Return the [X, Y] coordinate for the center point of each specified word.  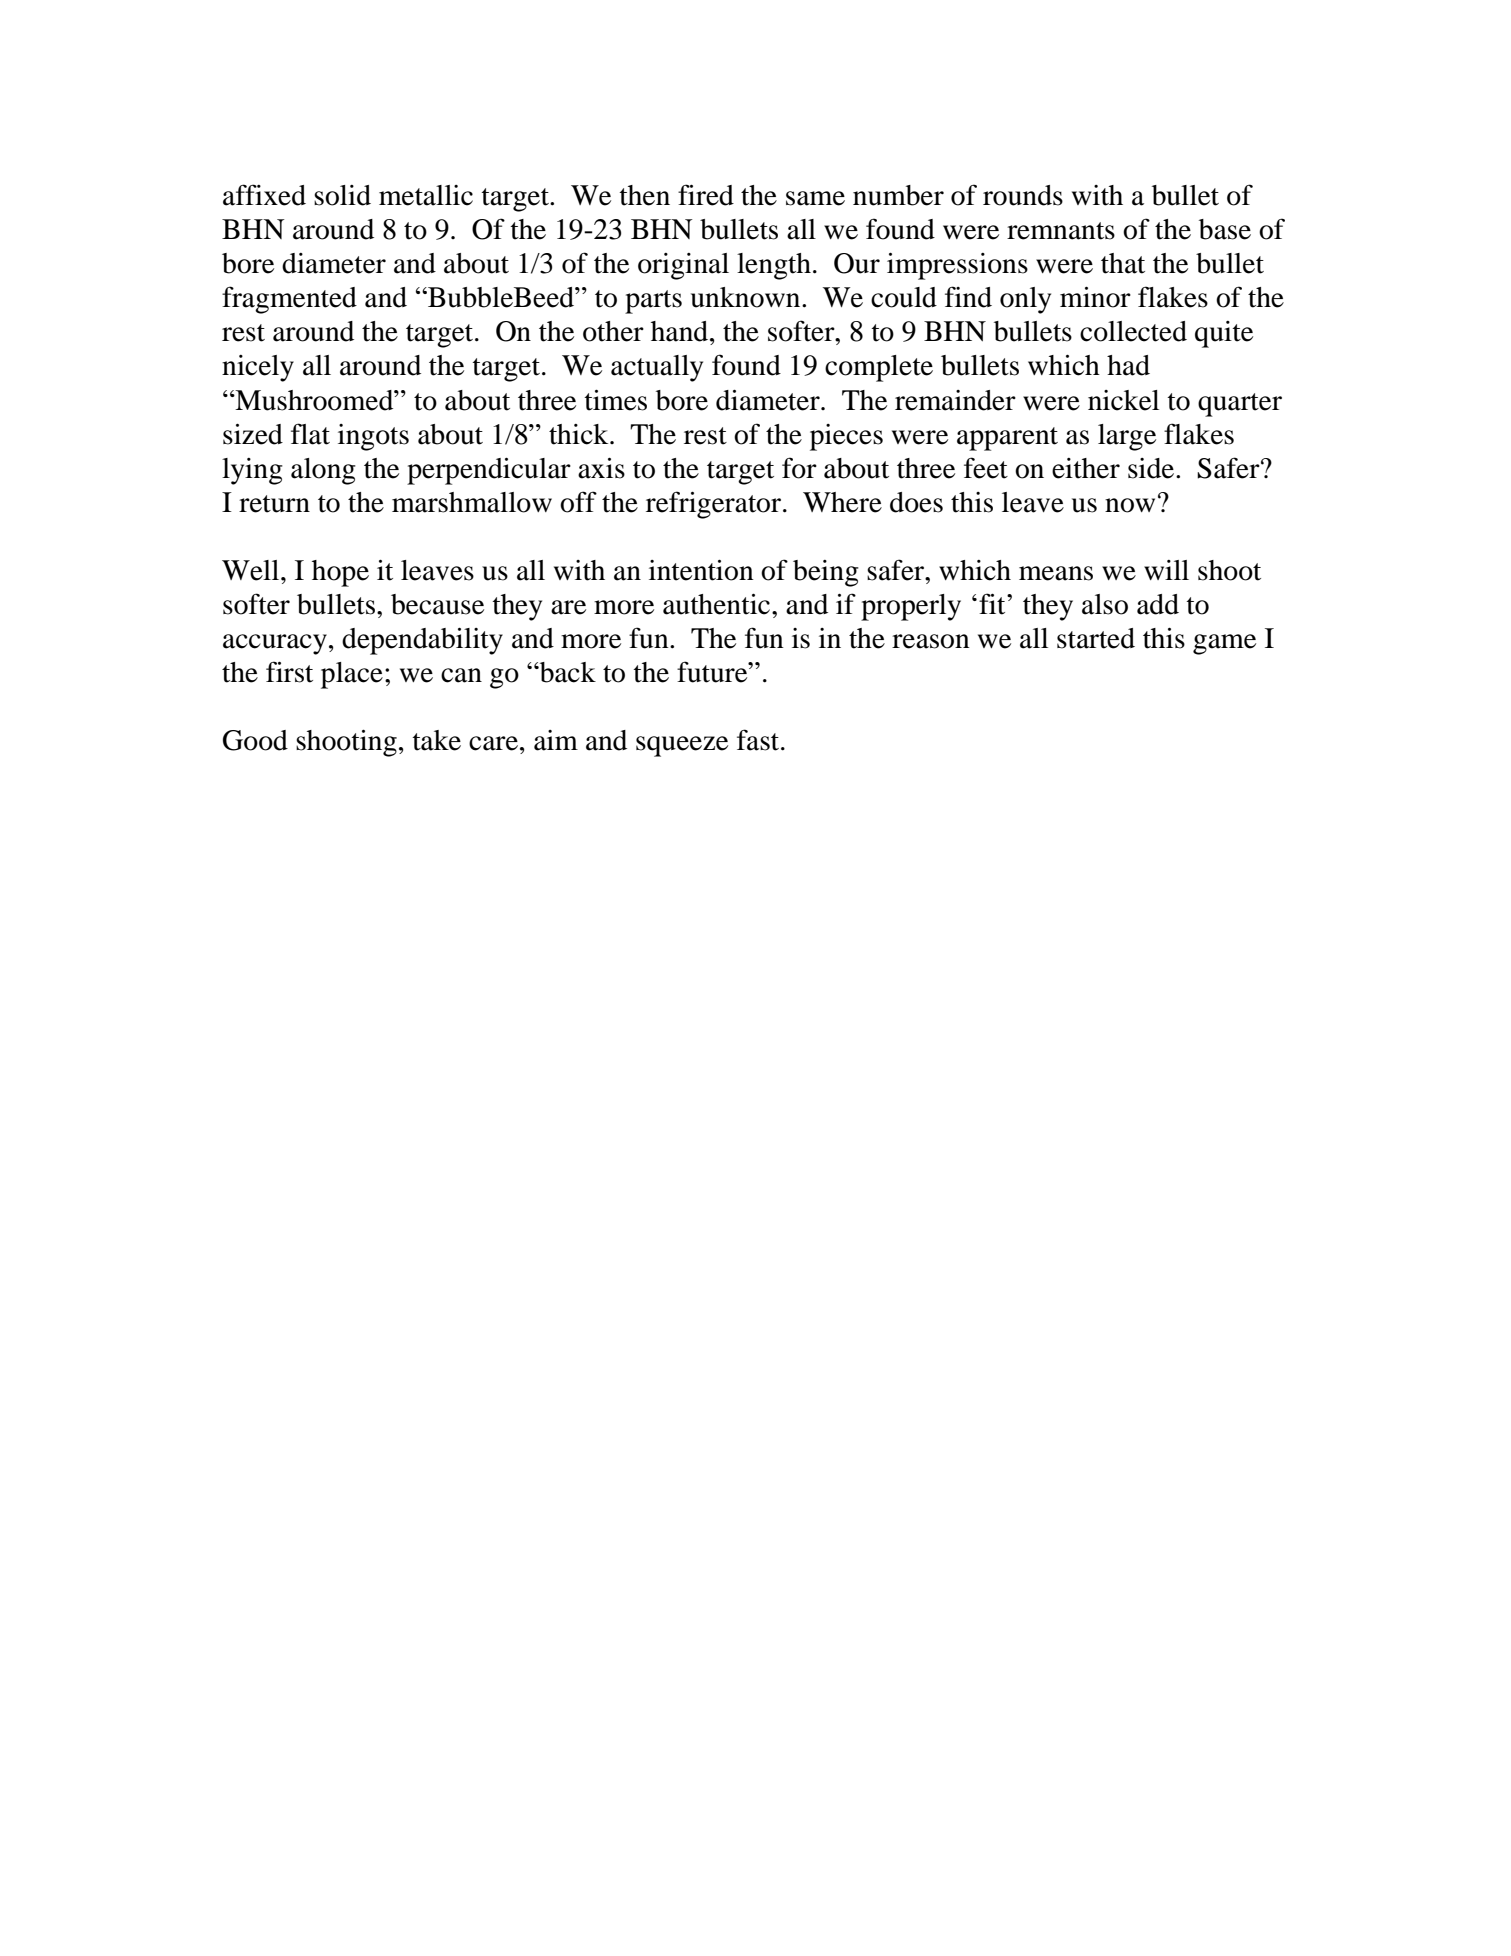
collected [1133, 331]
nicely [258, 368]
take [436, 740]
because [437, 604]
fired [706, 195]
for [799, 468]
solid [342, 195]
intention [701, 570]
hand [681, 331]
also [1105, 604]
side [1152, 468]
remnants [1061, 231]
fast [759, 740]
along [323, 471]
